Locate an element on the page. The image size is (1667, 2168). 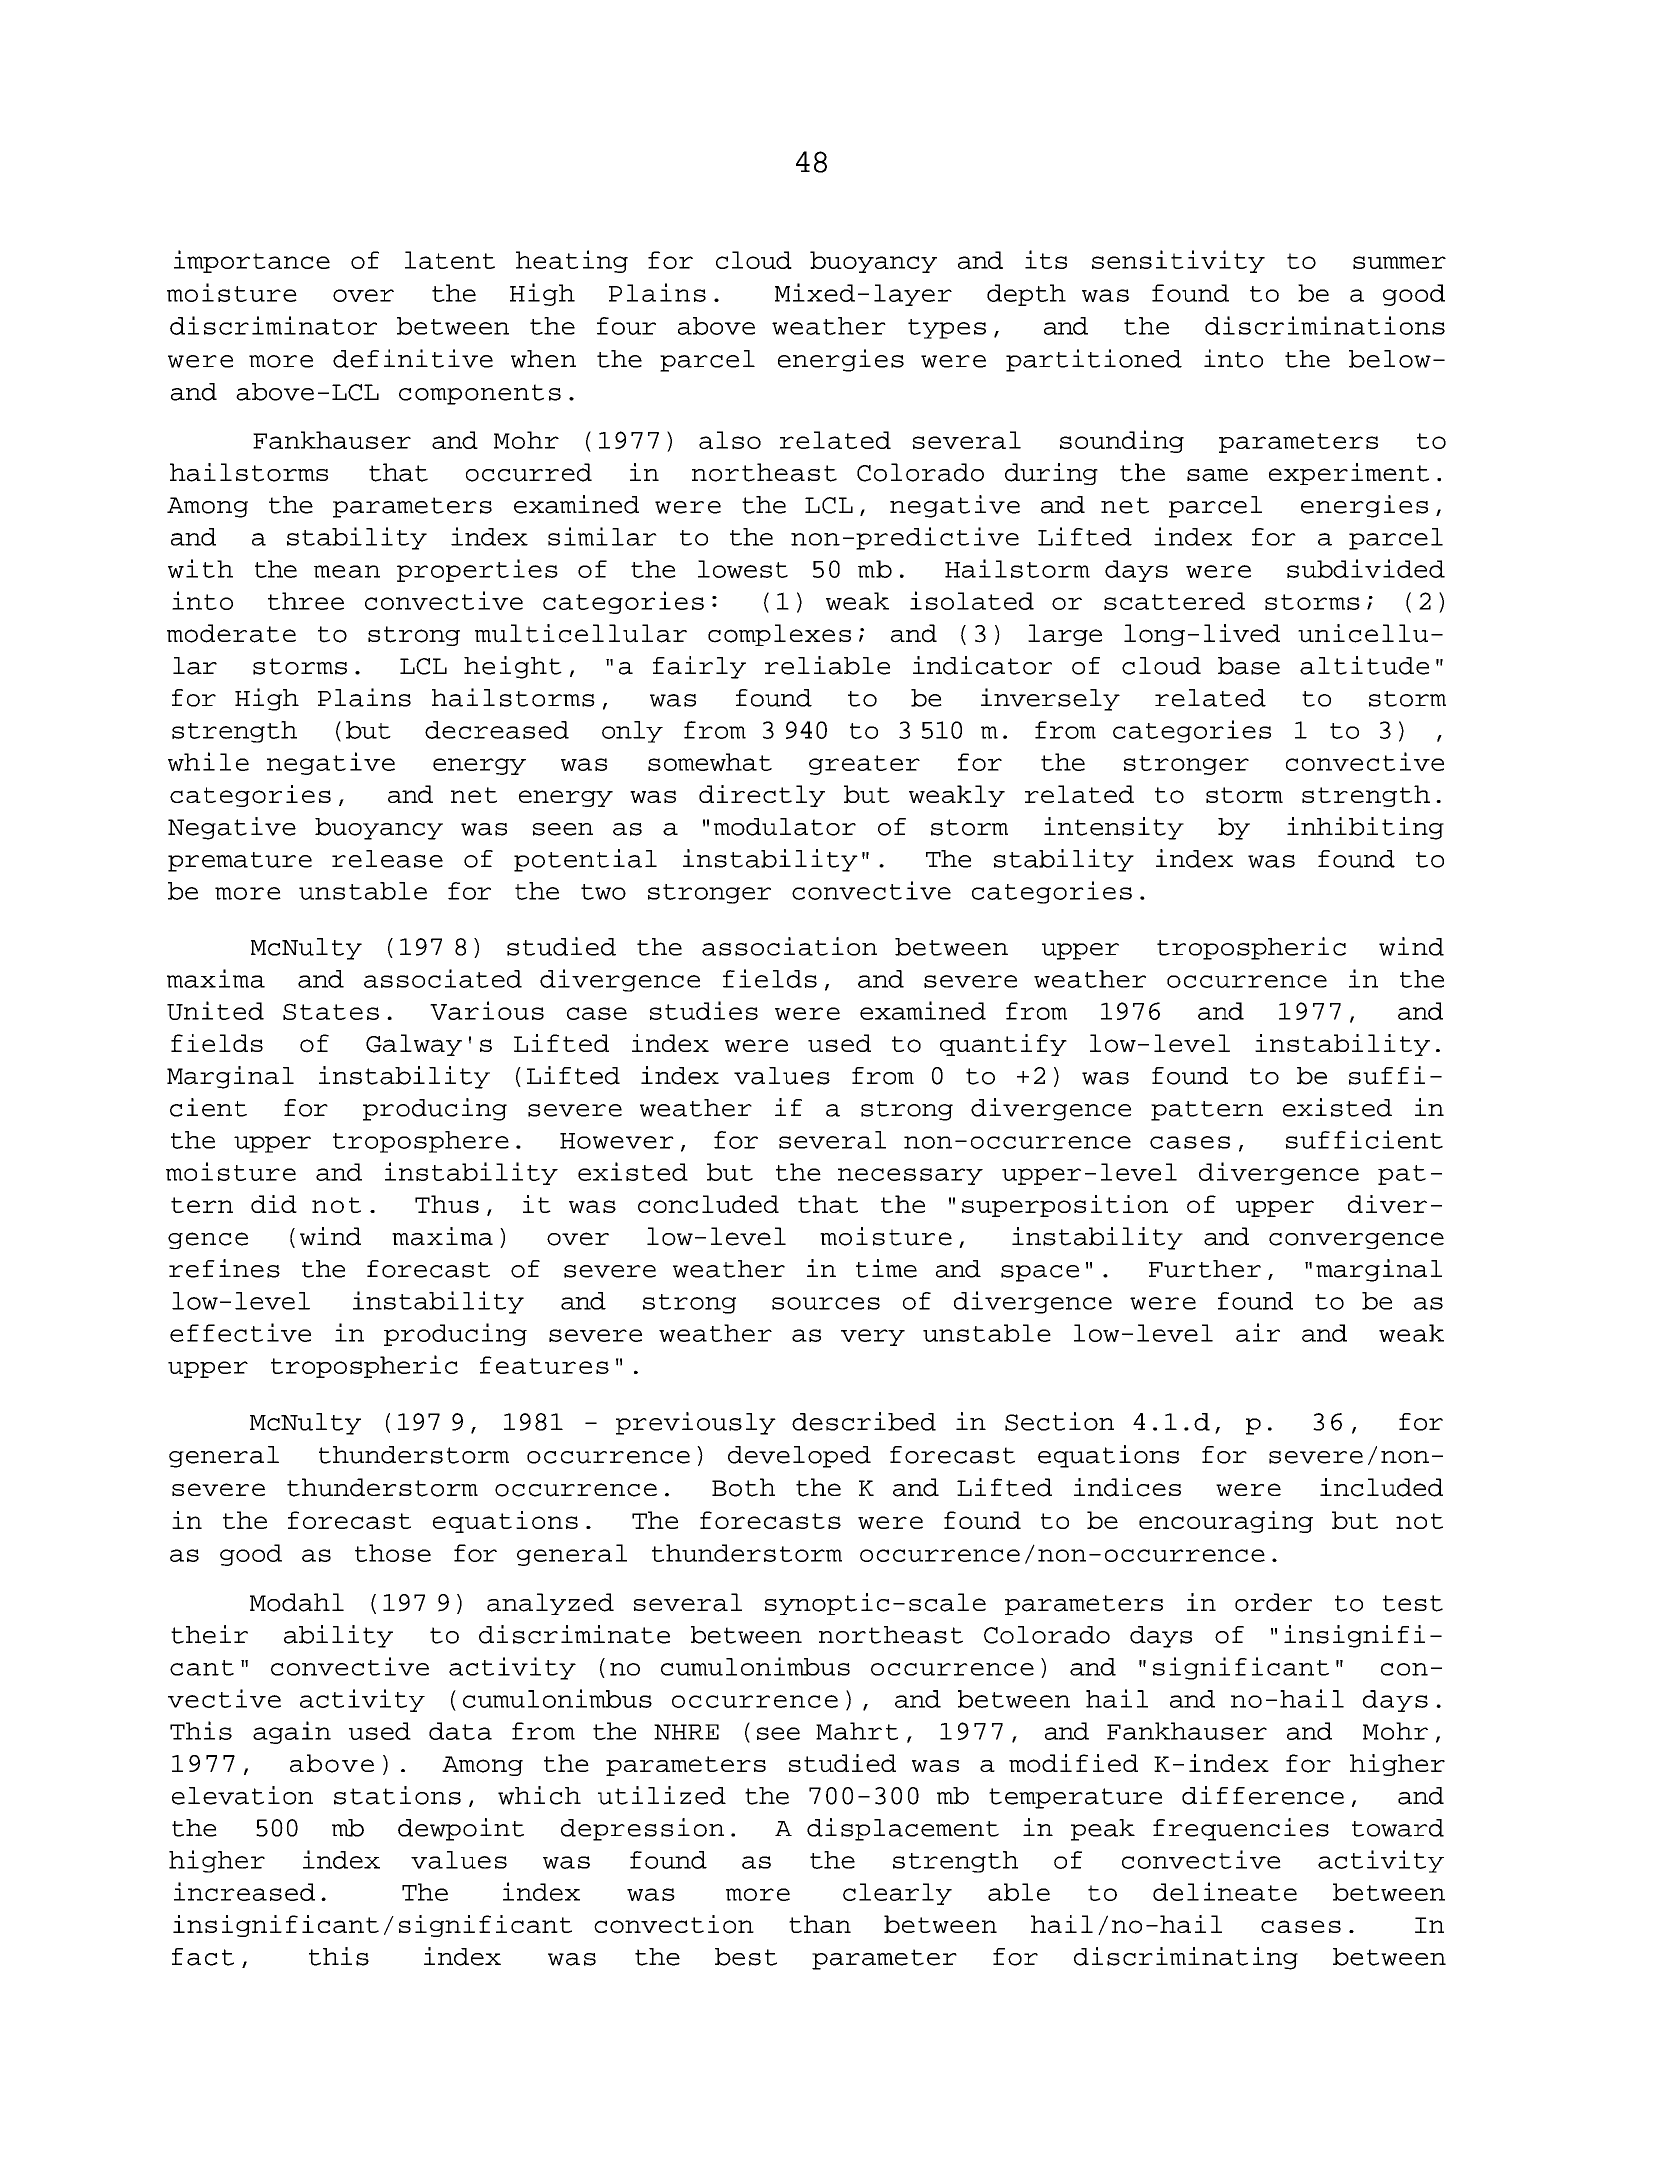
discriminations is located at coordinates (1325, 325).
